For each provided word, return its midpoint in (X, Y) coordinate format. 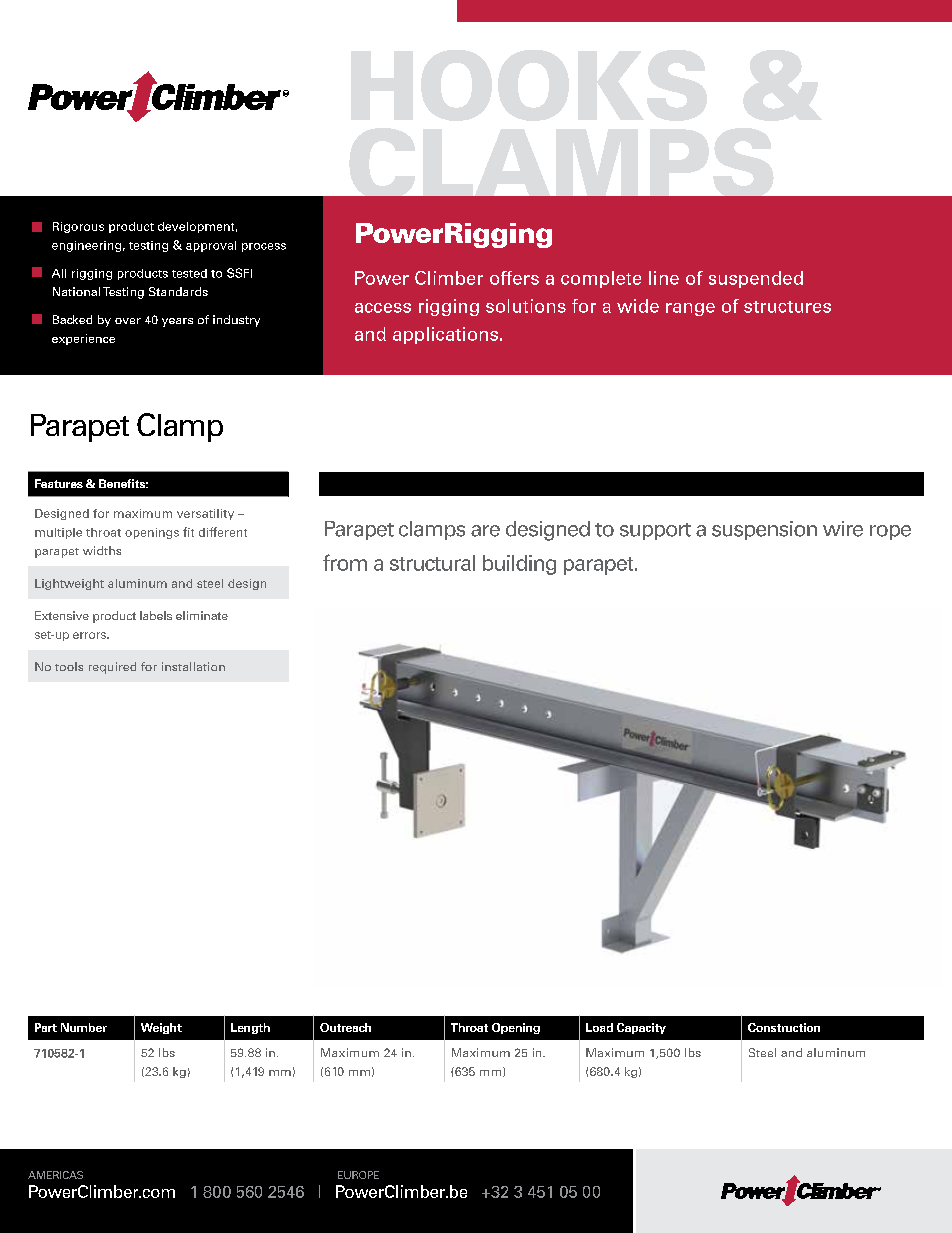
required (112, 668)
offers (514, 278)
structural (432, 563)
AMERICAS (55, 1175)
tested (189, 273)
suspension (764, 530)
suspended (756, 279)
